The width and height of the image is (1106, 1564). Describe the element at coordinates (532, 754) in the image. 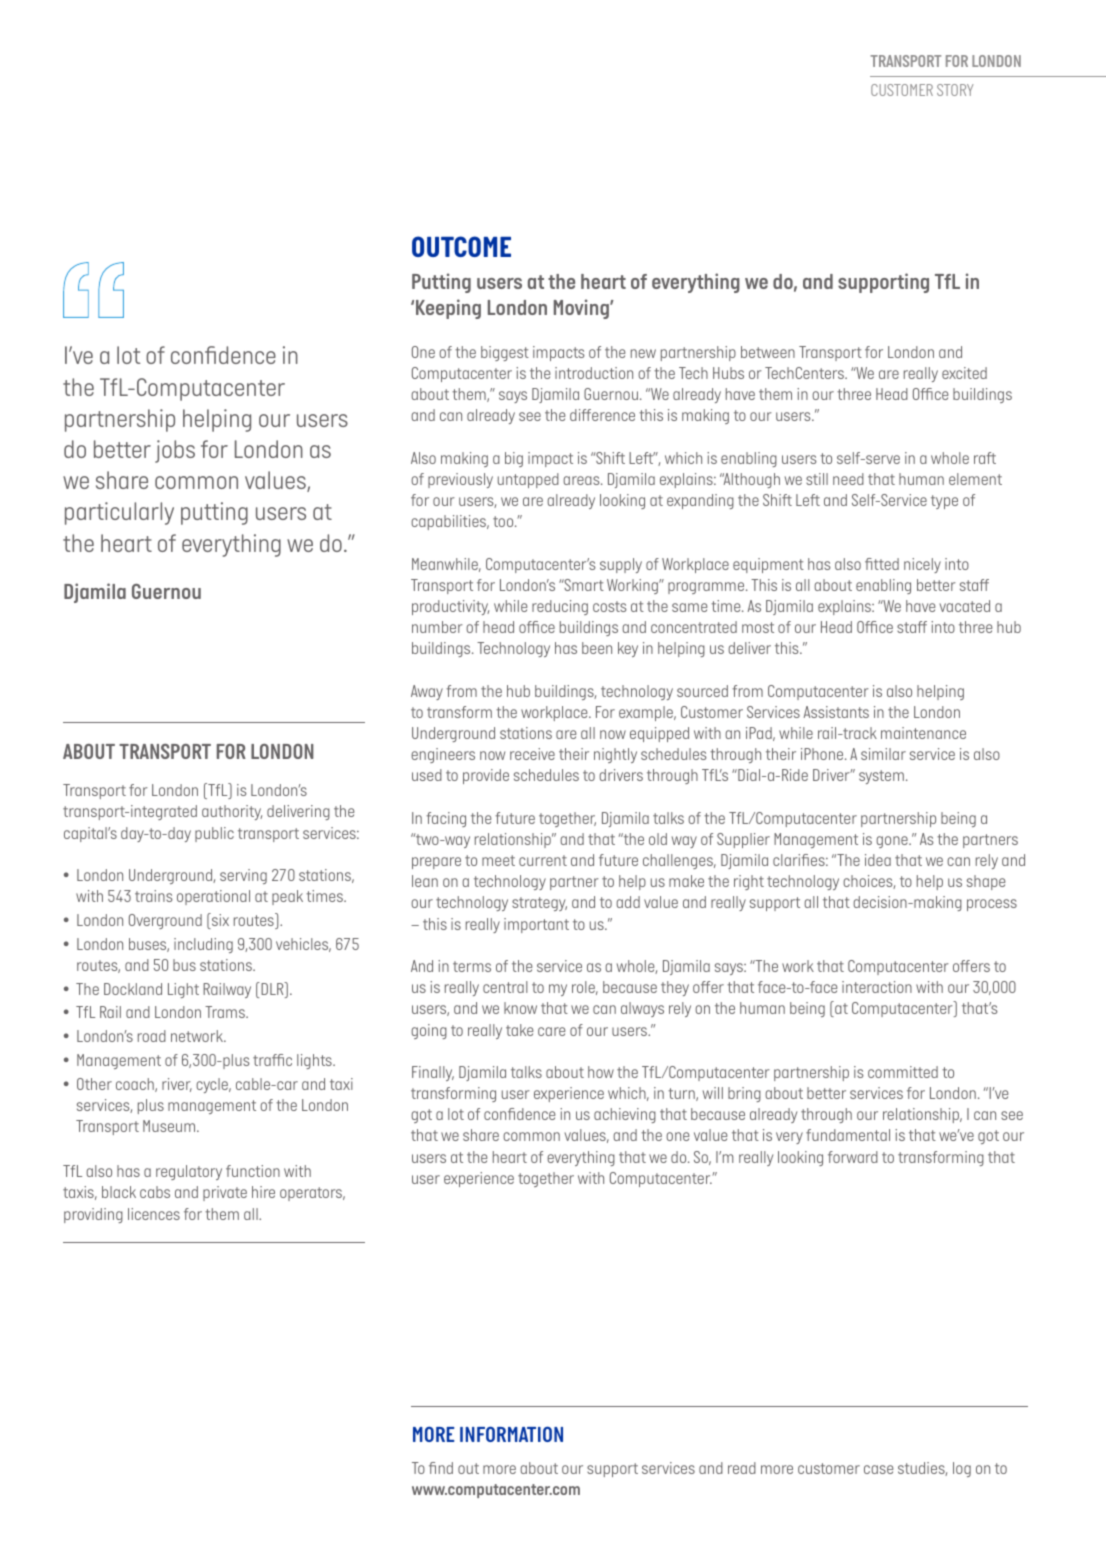

I see `receive` at that location.
